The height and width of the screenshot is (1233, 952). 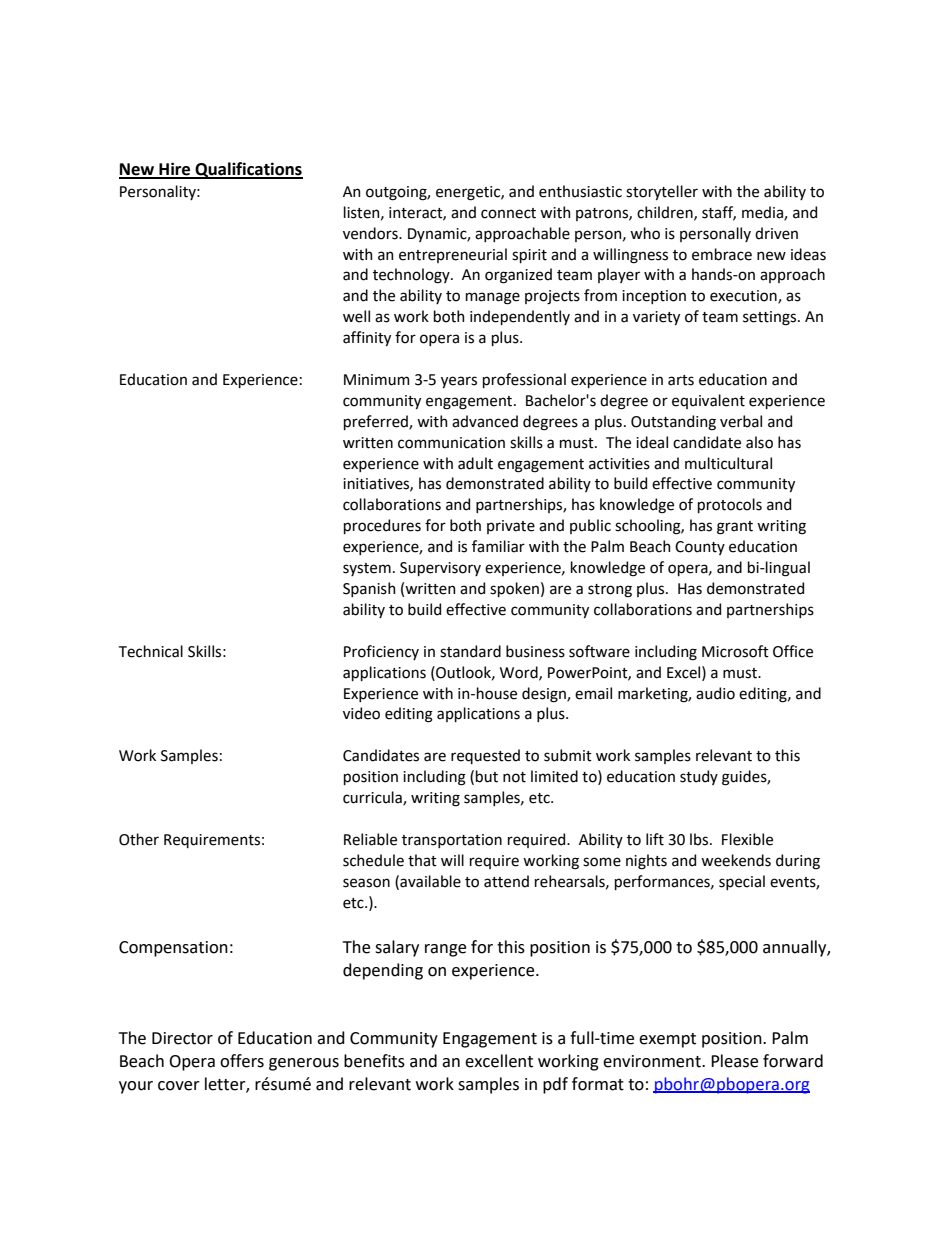 What do you see at coordinates (470, 651) in the screenshot?
I see `standard` at bounding box center [470, 651].
